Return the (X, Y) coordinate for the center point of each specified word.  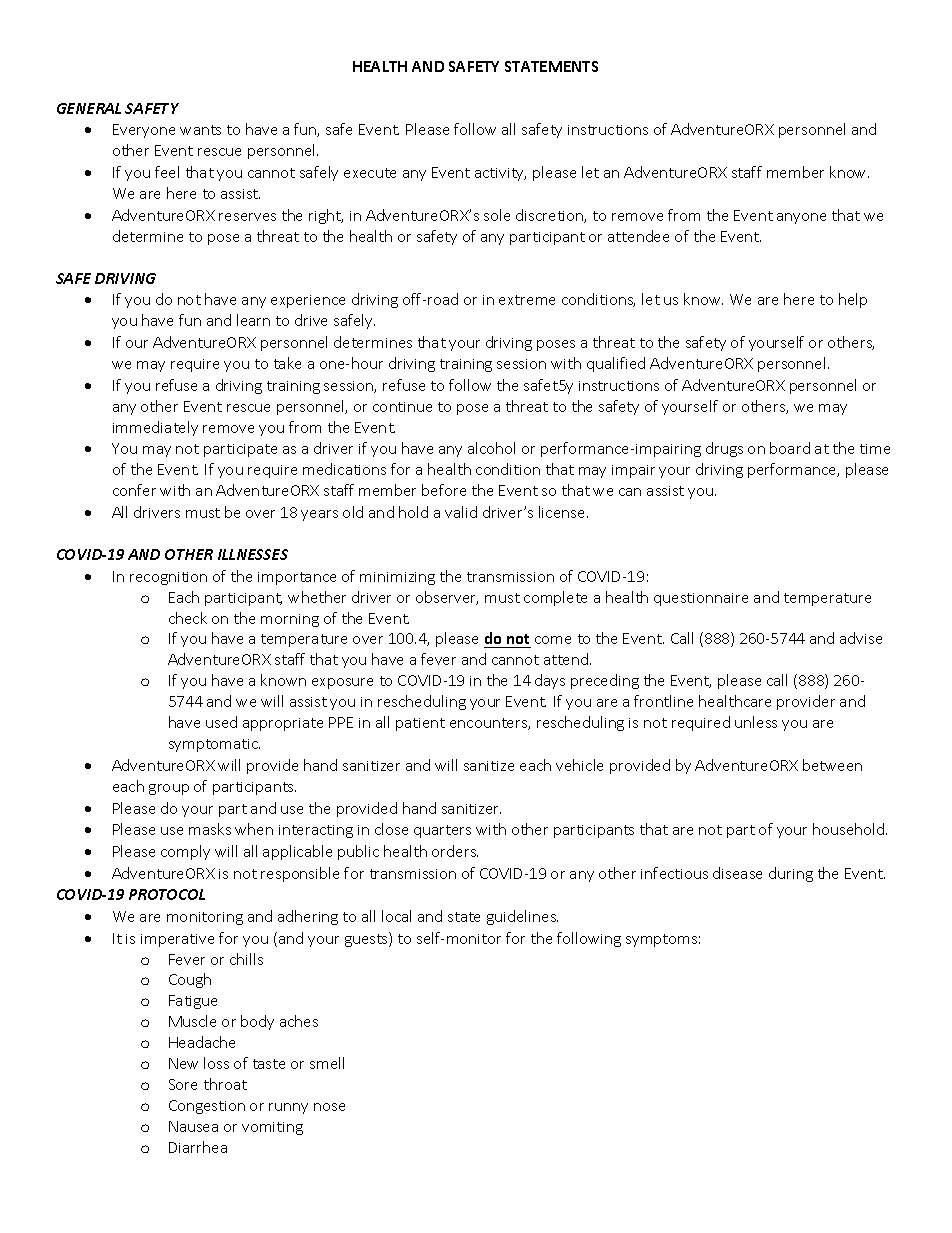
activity (500, 174)
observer (447, 598)
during (791, 874)
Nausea (193, 1126)
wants (200, 130)
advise (861, 638)
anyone (801, 218)
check (188, 618)
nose (329, 1107)
